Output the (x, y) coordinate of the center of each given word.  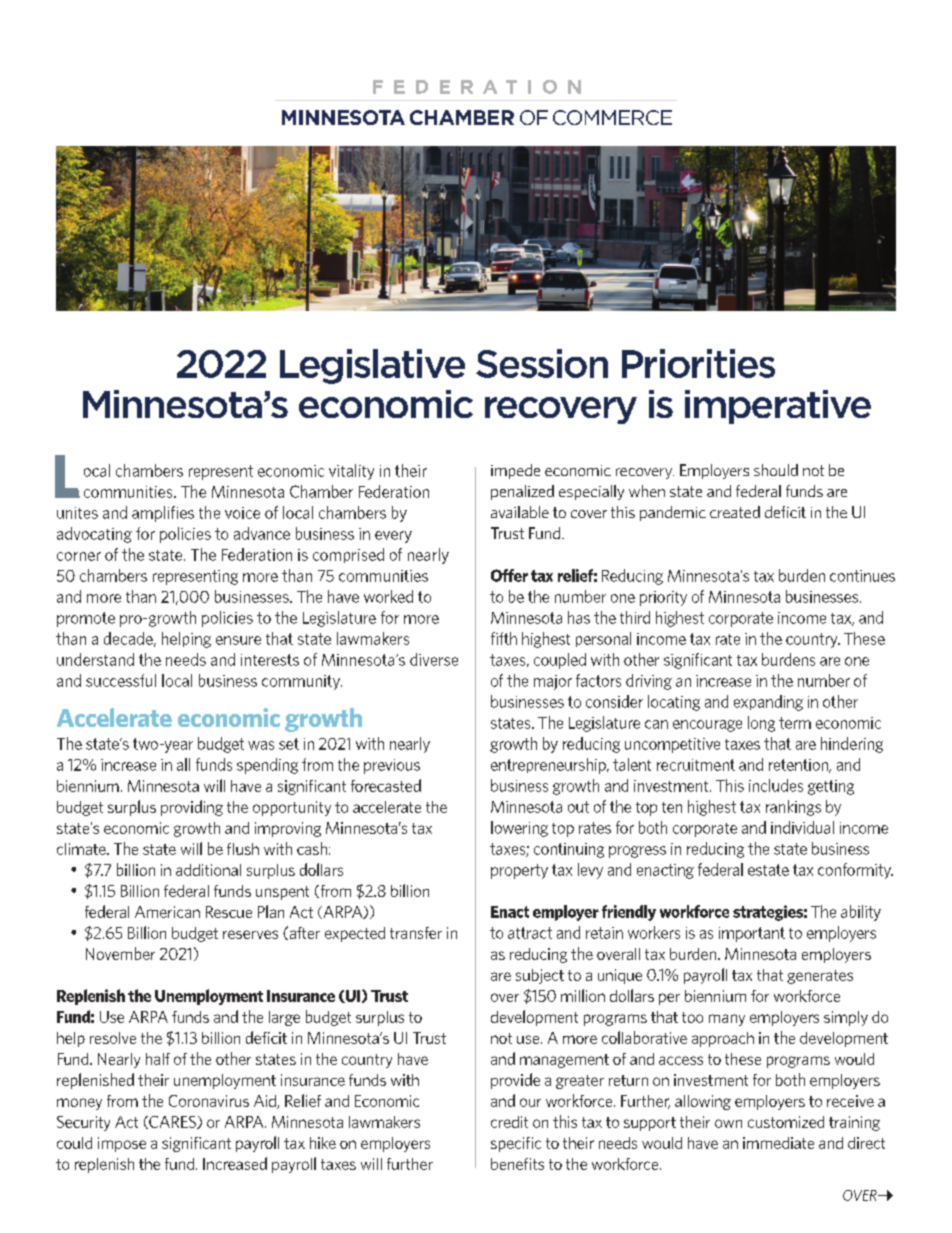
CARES (172, 1122)
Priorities (698, 363)
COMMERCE (612, 117)
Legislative (372, 366)
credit (509, 1122)
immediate (778, 1143)
